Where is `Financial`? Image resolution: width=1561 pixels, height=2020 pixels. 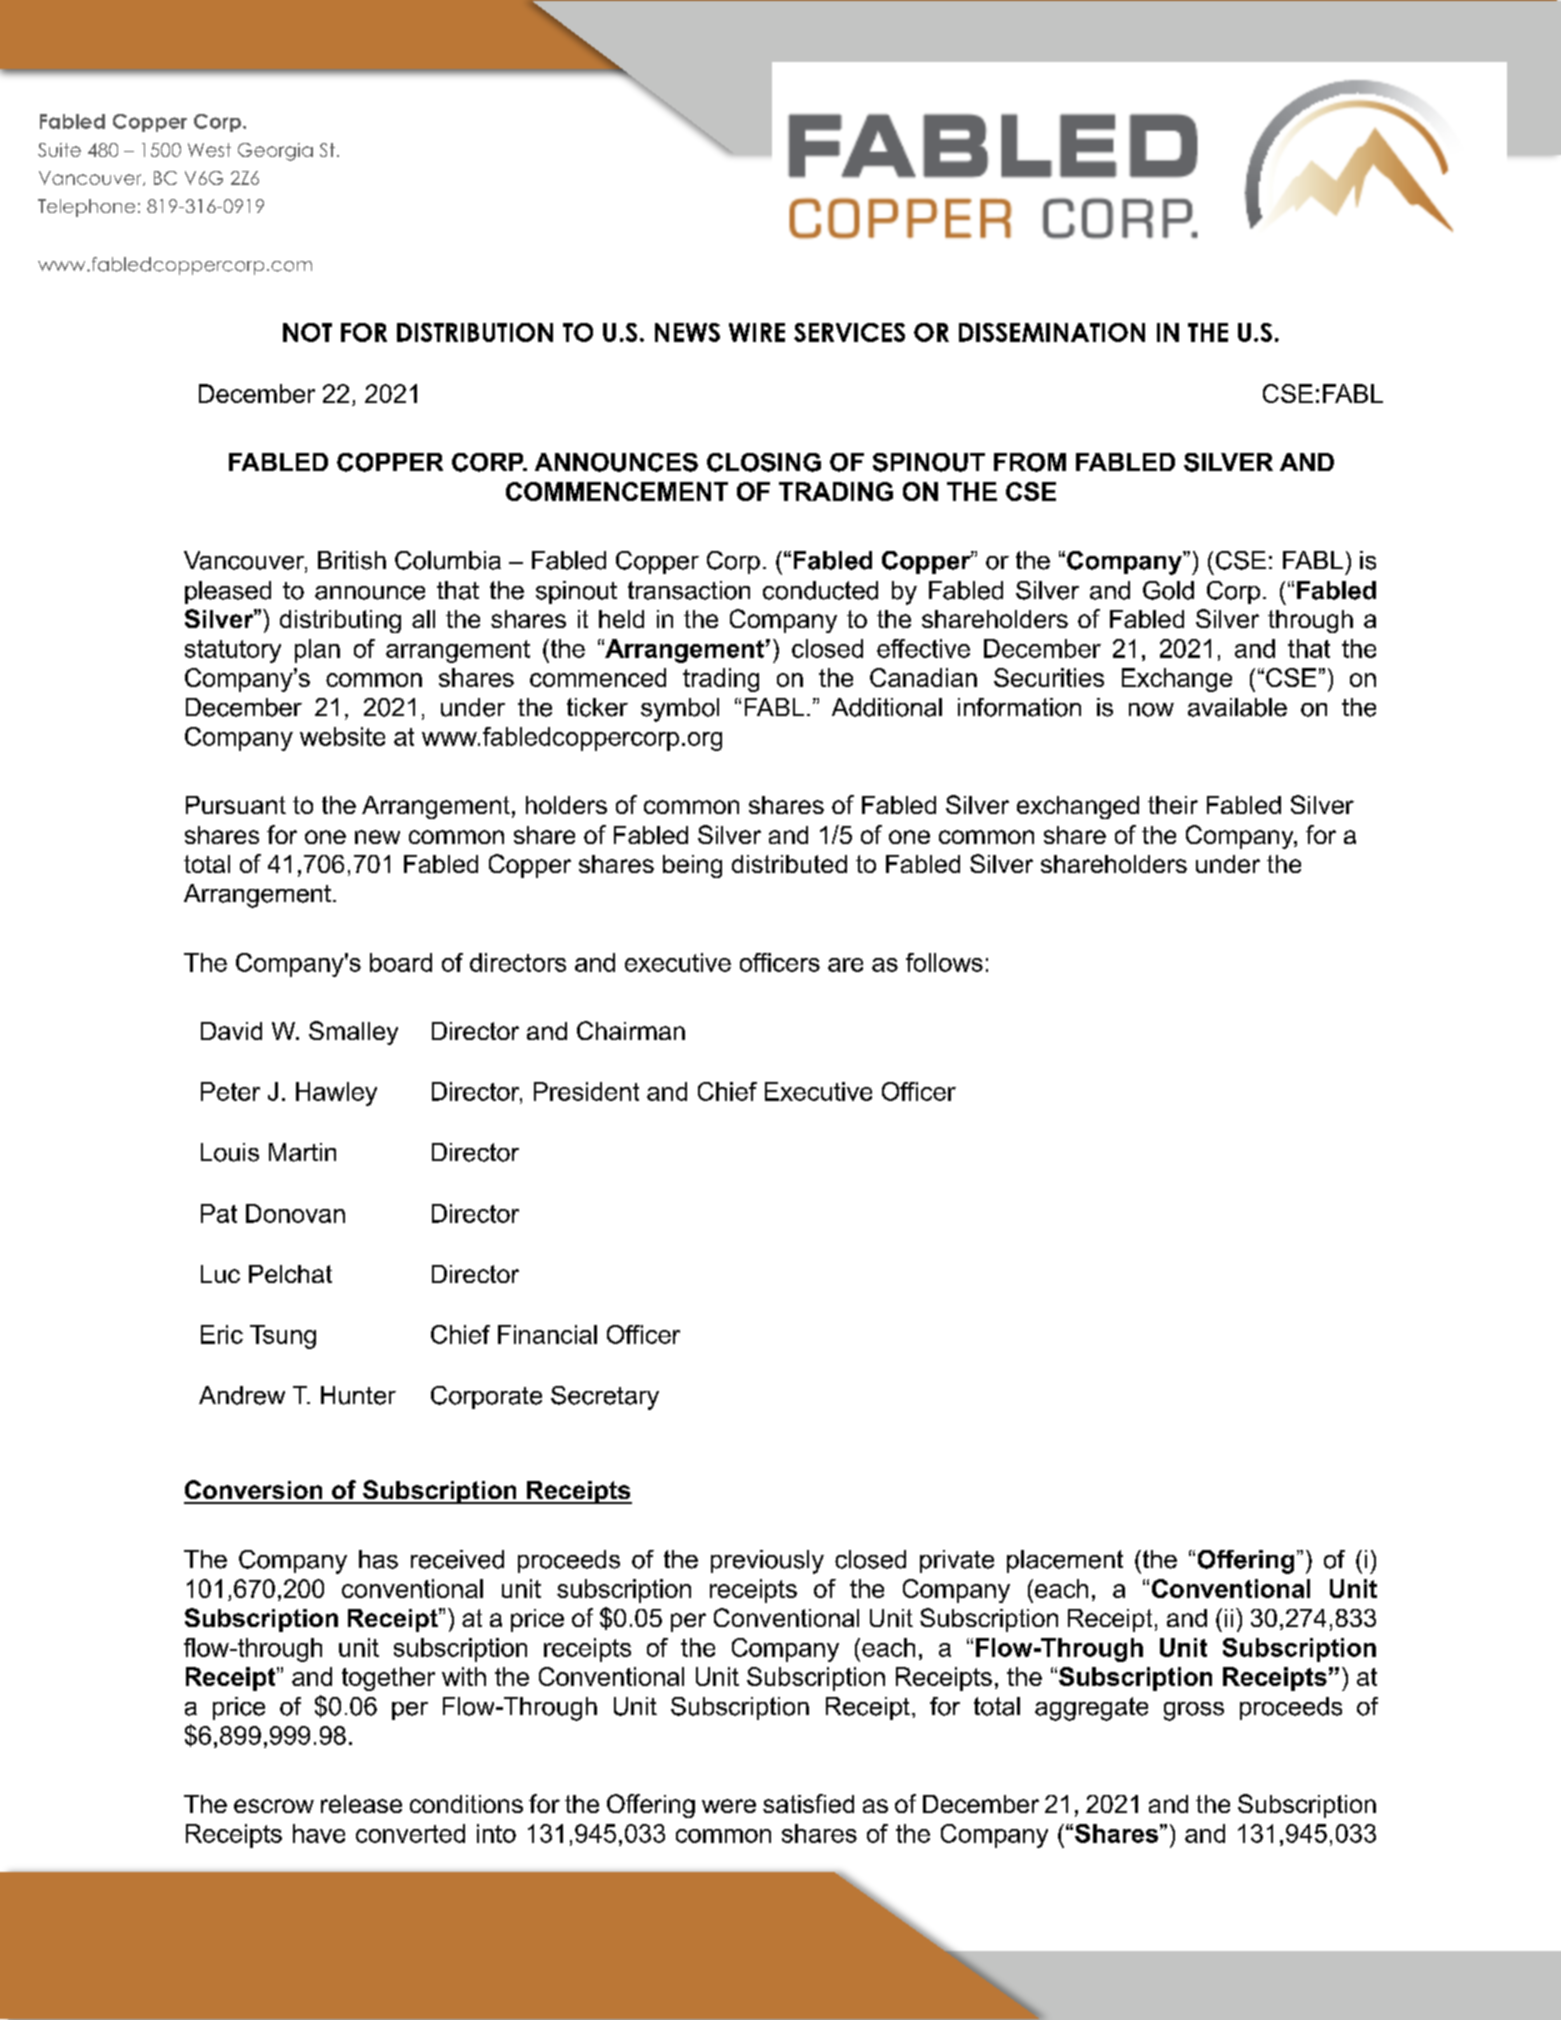
Financial is located at coordinates (547, 1334).
